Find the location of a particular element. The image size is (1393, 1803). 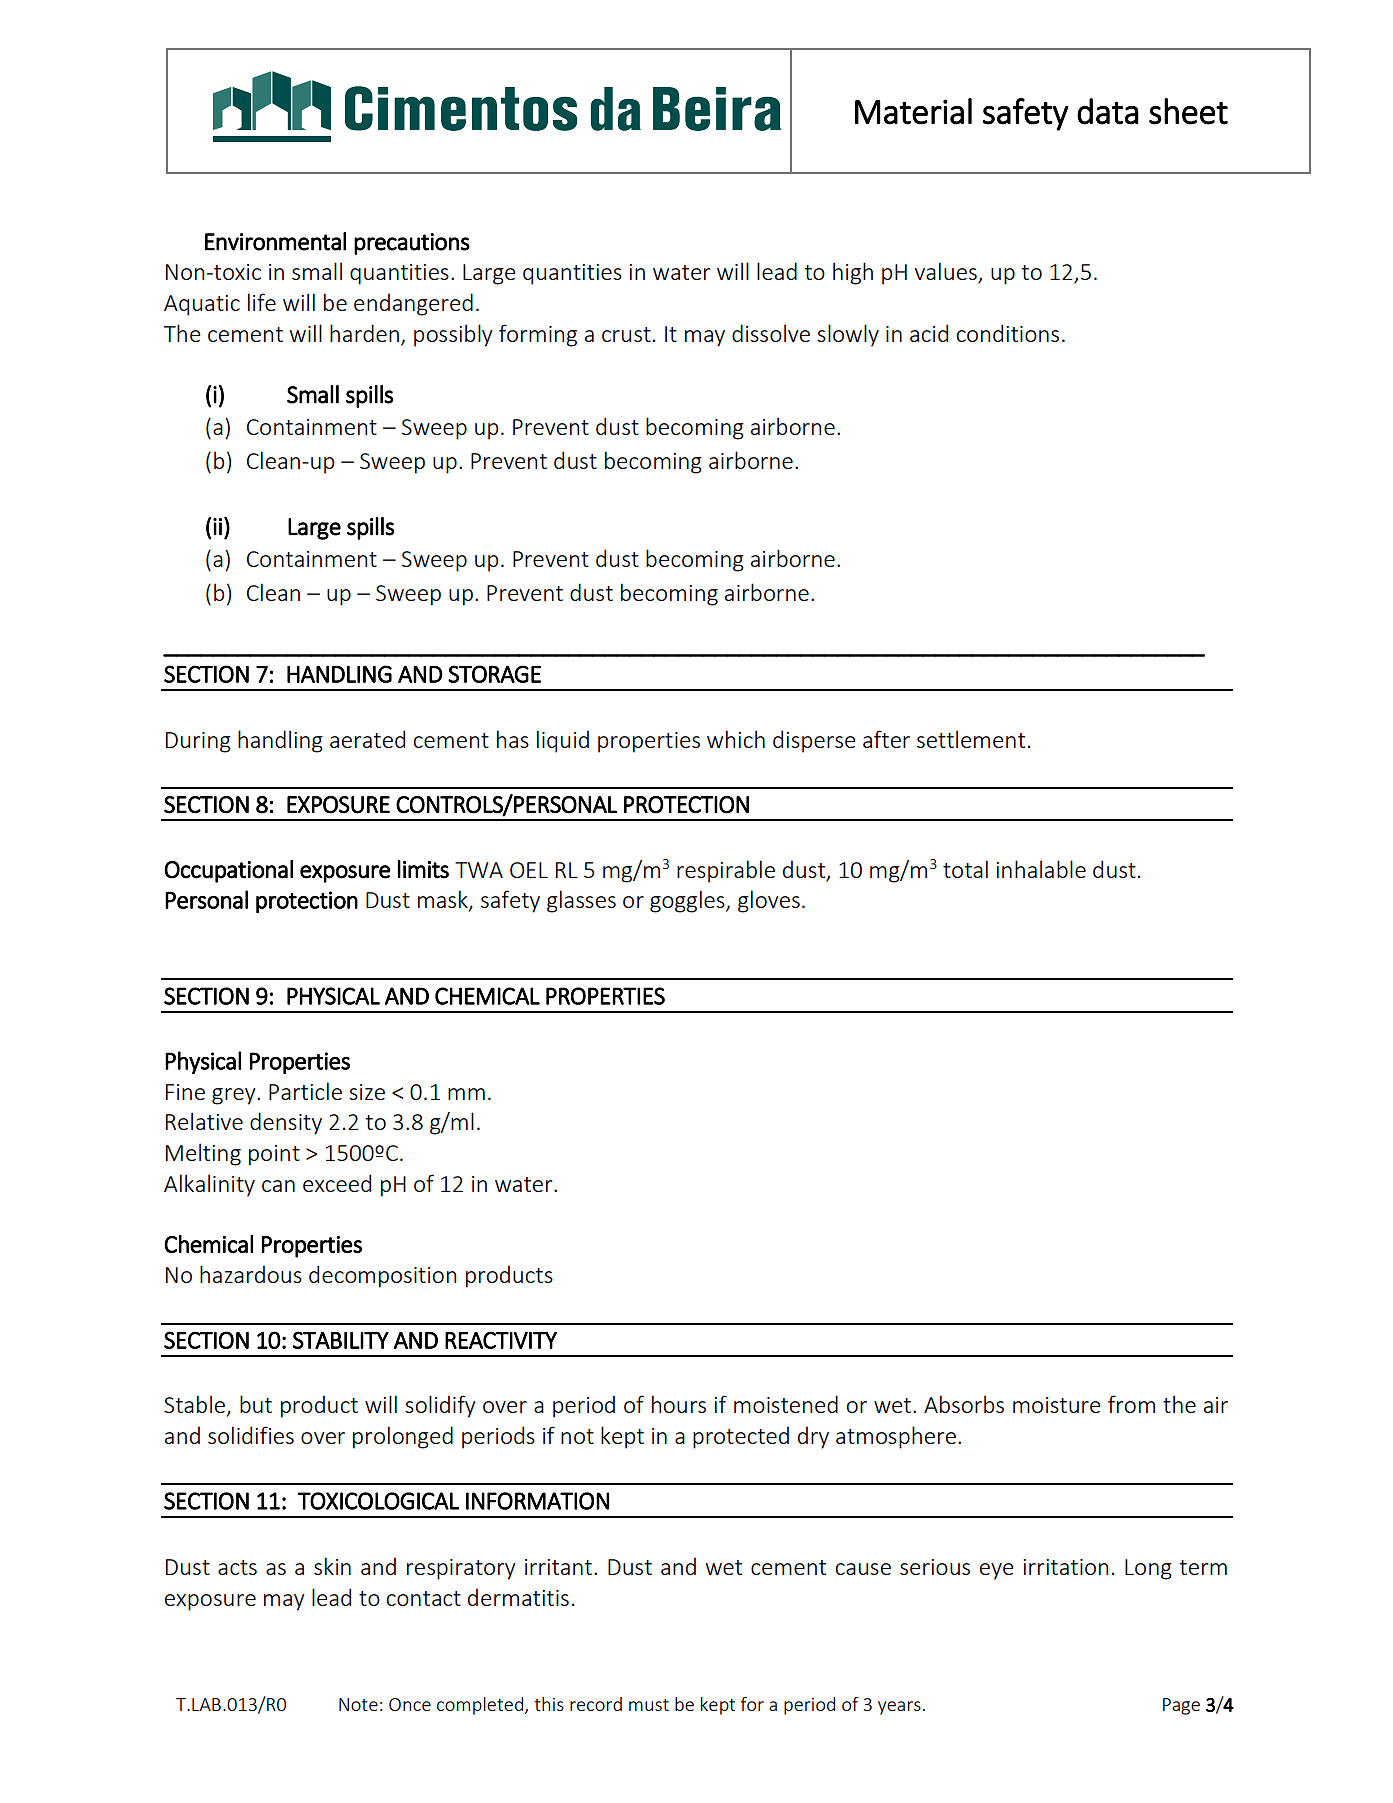

moisture is located at coordinates (1056, 1405).
